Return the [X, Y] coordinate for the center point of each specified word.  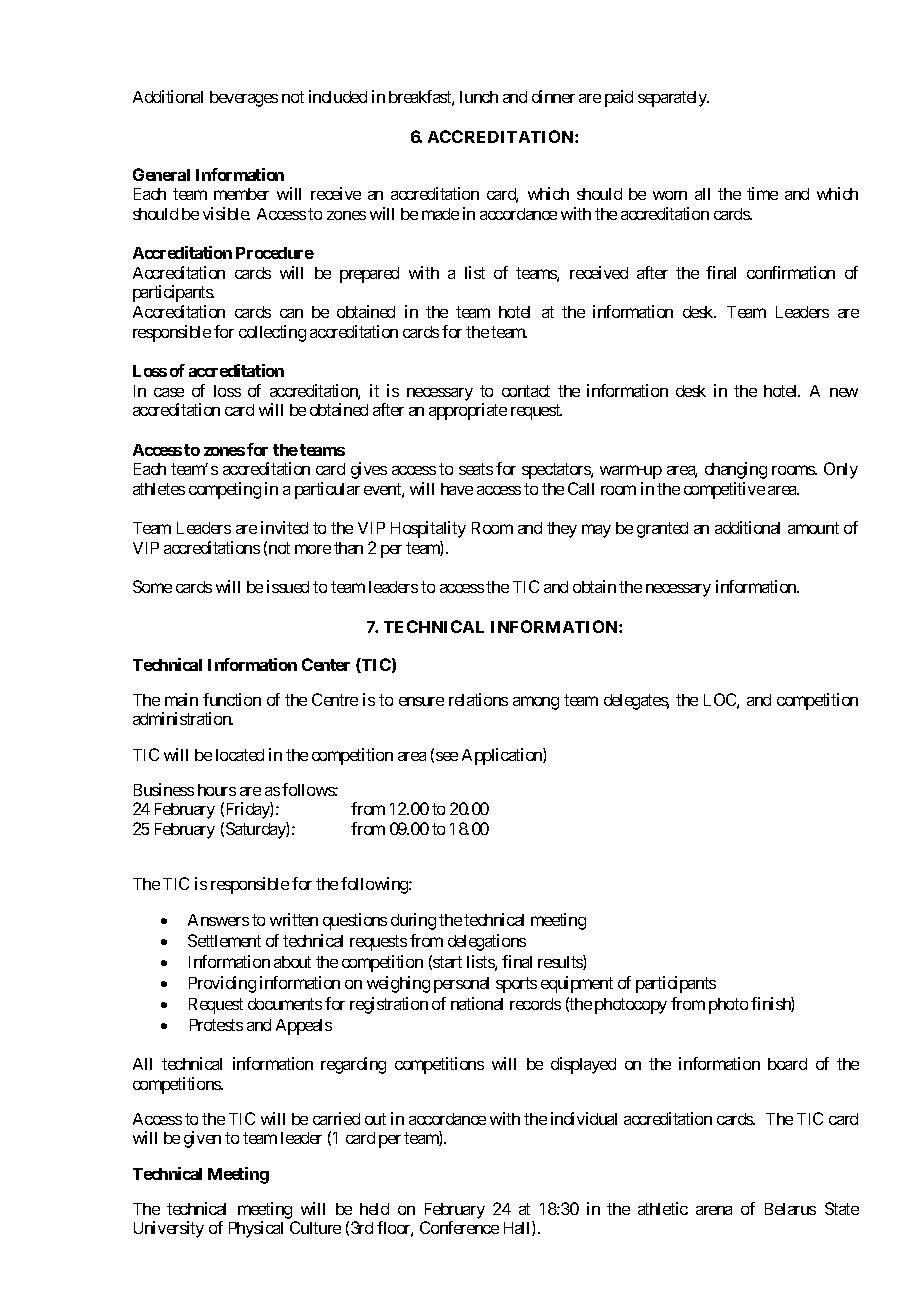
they [562, 530]
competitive [724, 490]
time [762, 193]
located [240, 755]
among [536, 703]
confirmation [791, 272]
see [447, 756]
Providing [222, 984]
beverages [244, 99]
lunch [479, 97]
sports [516, 985]
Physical [256, 1229]
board [787, 1064]
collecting [272, 333]
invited [284, 527]
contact [526, 391]
